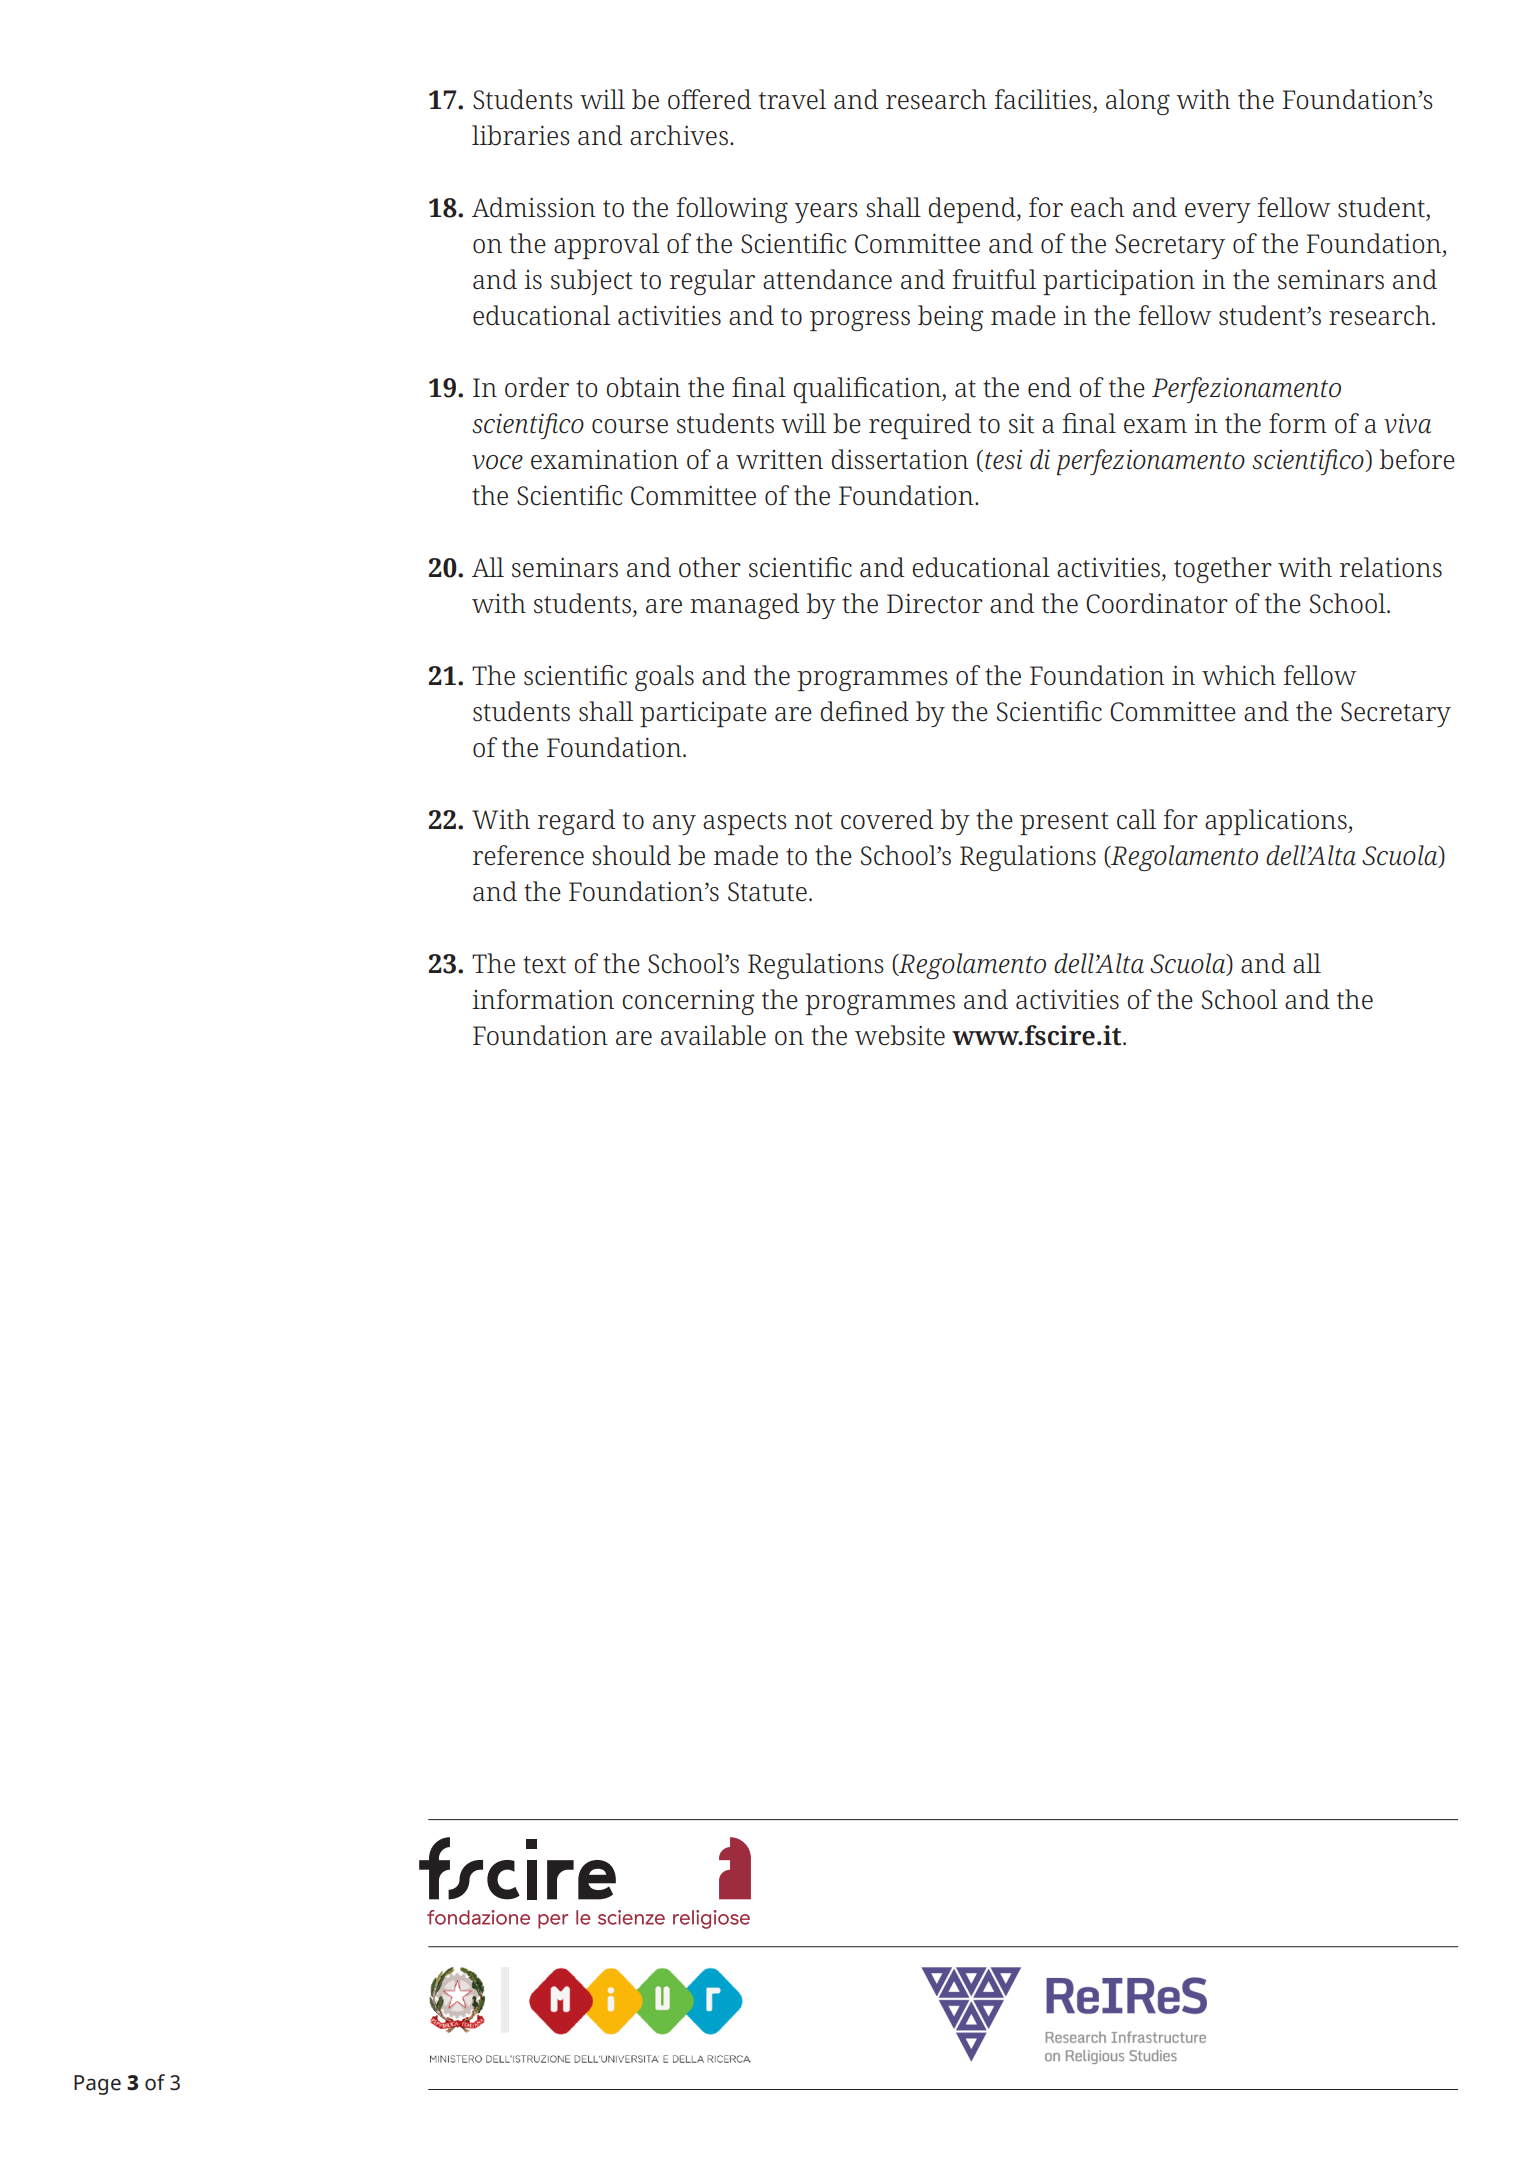  Describe the element at coordinates (713, 1035) in the image. I see `available` at that location.
